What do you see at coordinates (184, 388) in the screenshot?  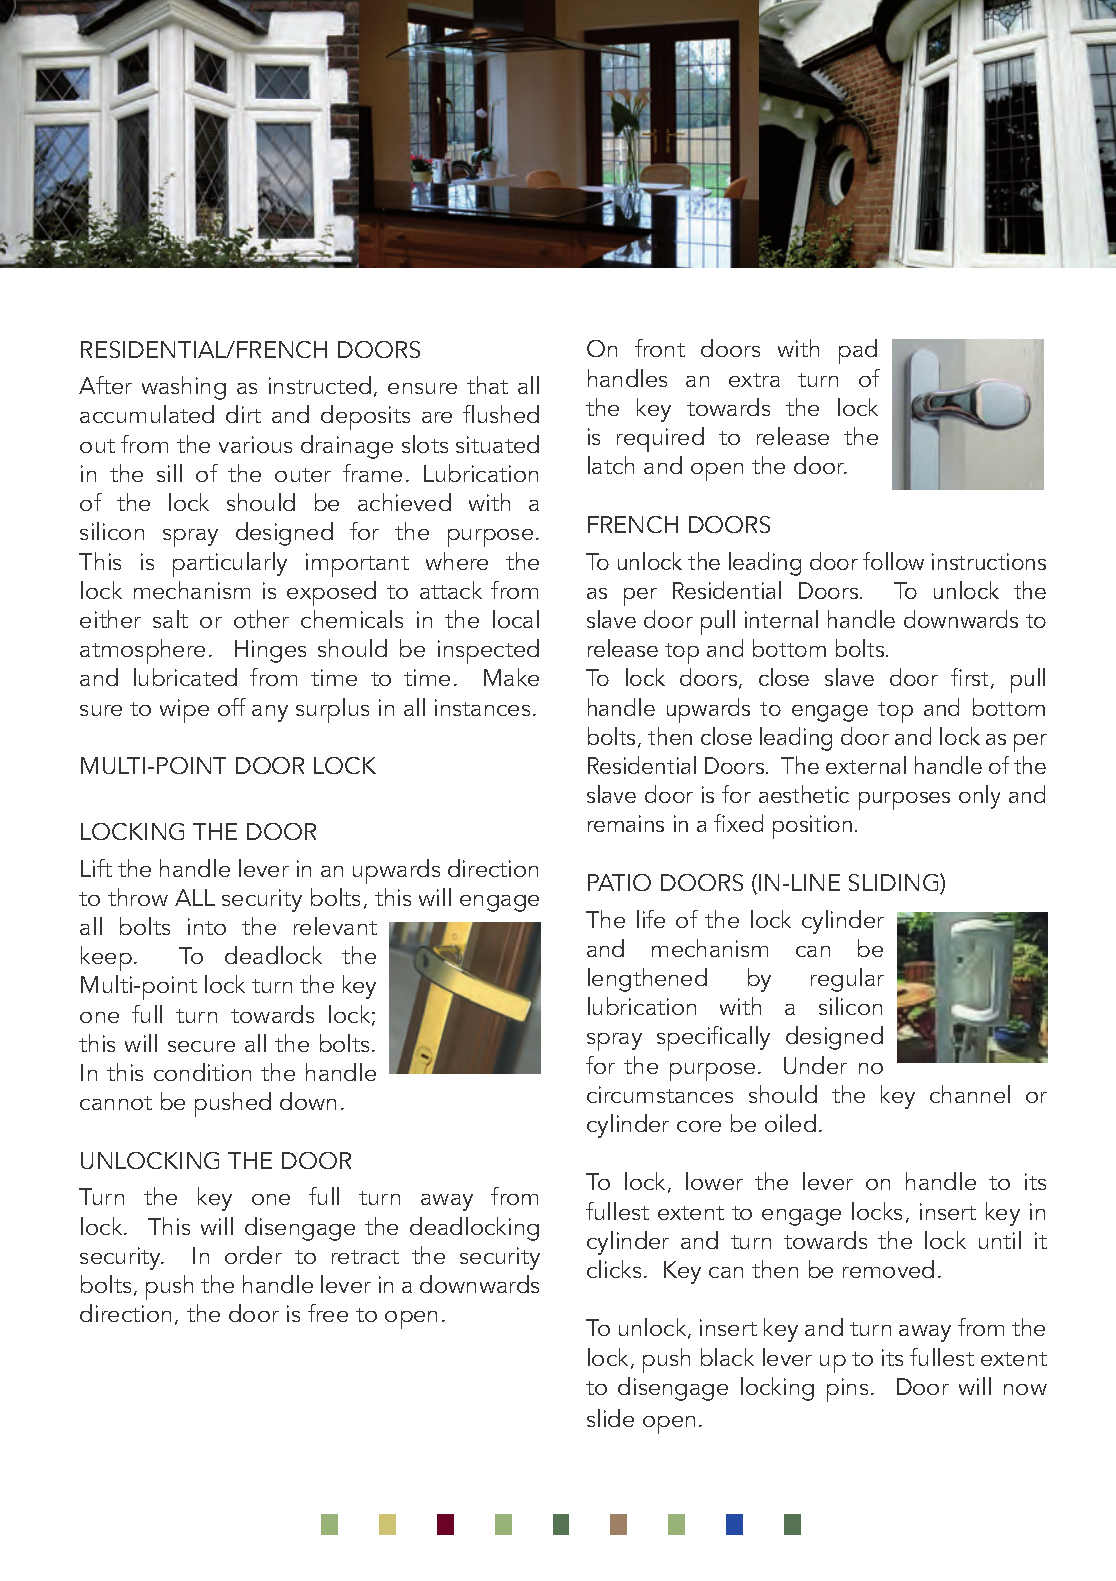 I see `washing` at bounding box center [184, 388].
